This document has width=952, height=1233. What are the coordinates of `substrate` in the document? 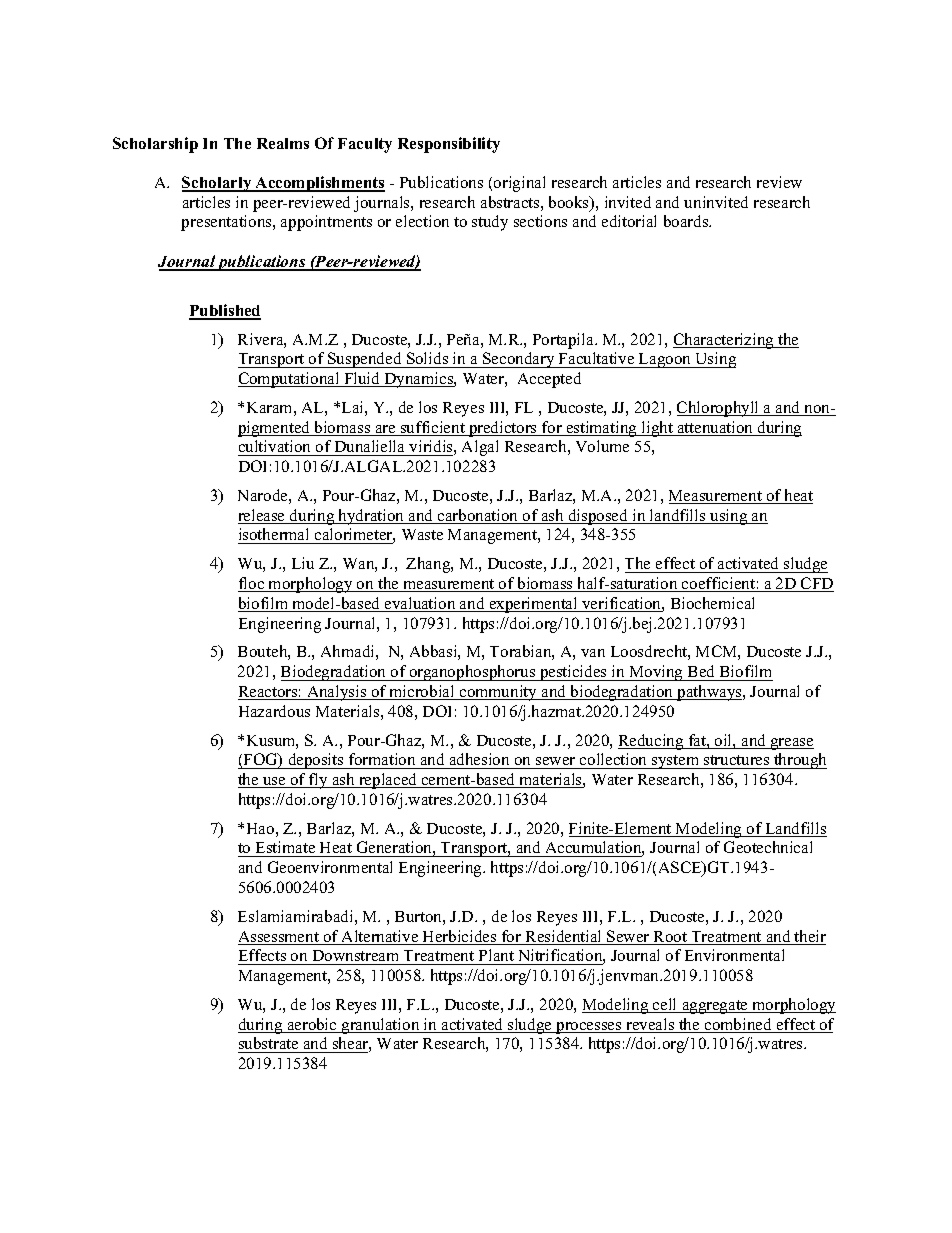 It's located at (269, 1045).
